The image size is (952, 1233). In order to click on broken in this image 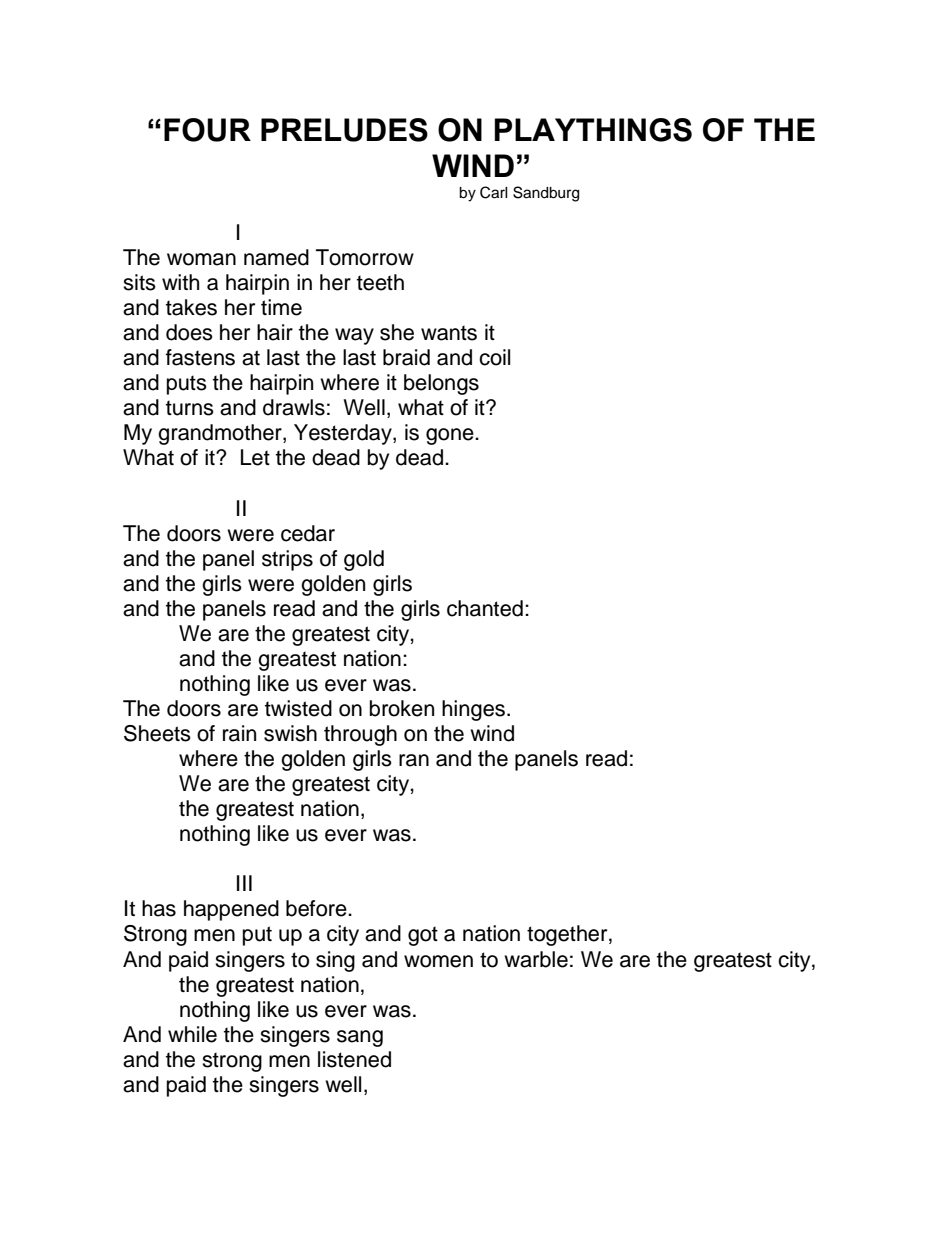, I will do `click(402, 708)`.
